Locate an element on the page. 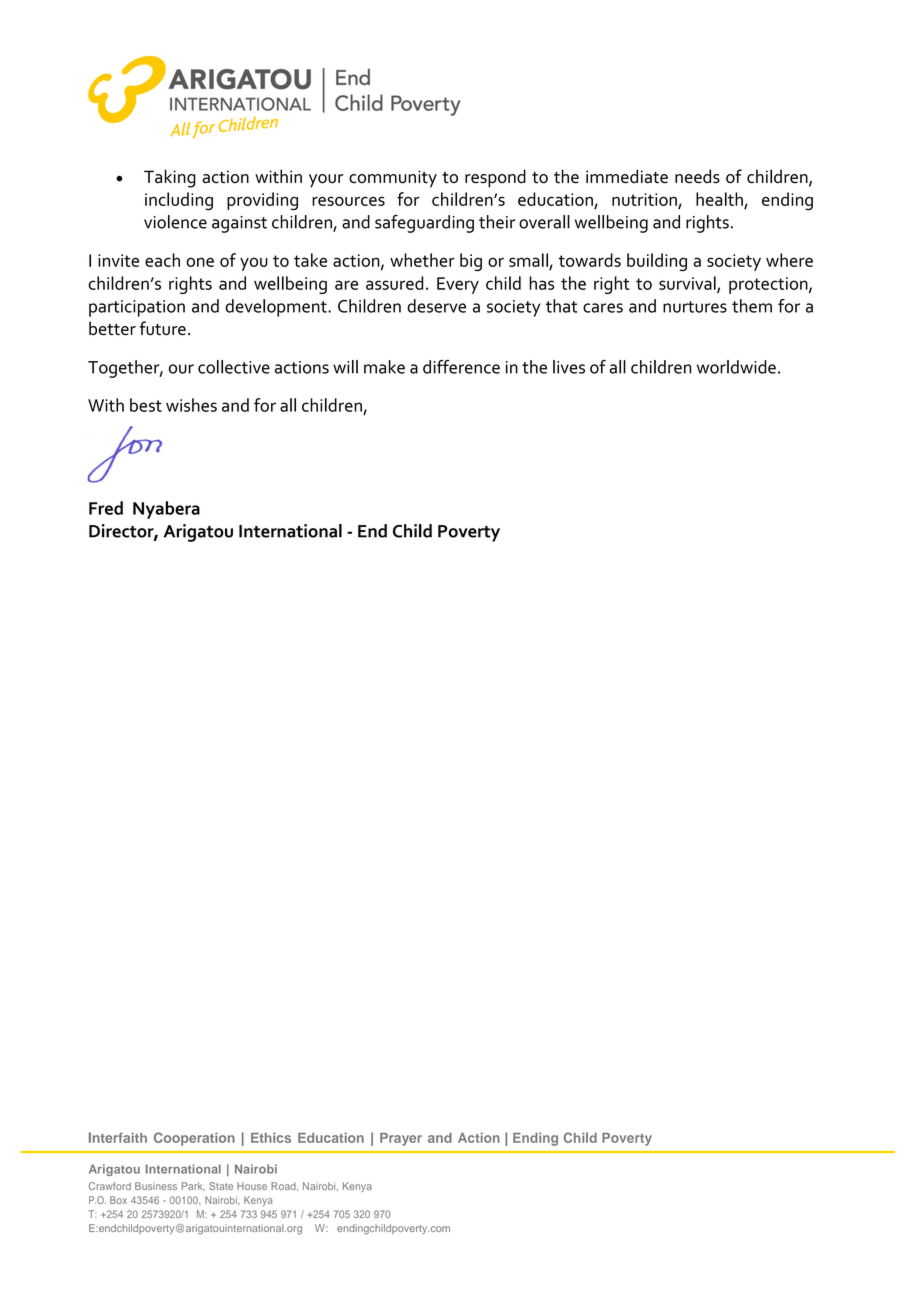 This document has height=1308, width=924. Ethics is located at coordinates (271, 1137).
